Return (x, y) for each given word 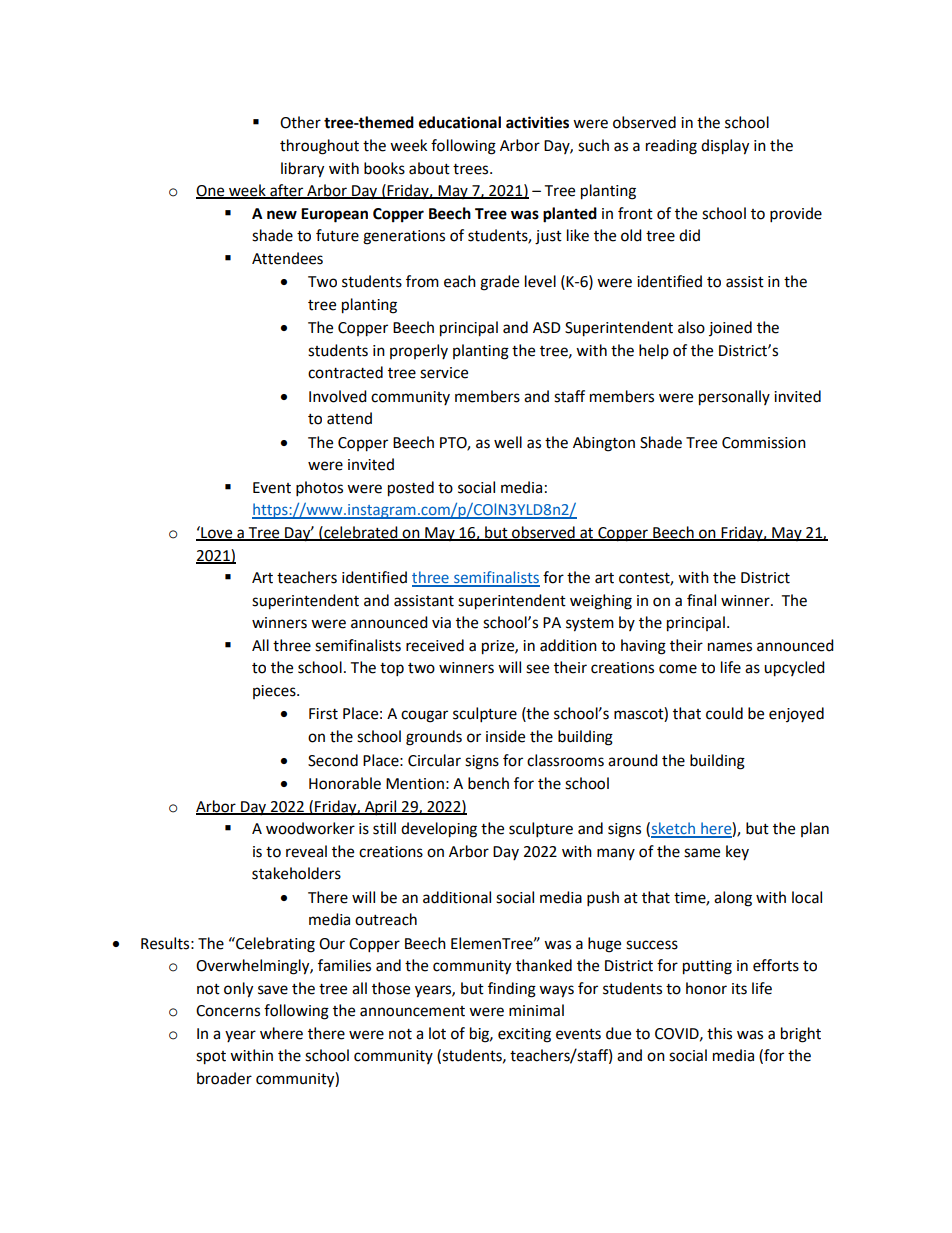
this (719, 1033)
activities (537, 122)
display (725, 147)
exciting (524, 1035)
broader (224, 1078)
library (302, 170)
